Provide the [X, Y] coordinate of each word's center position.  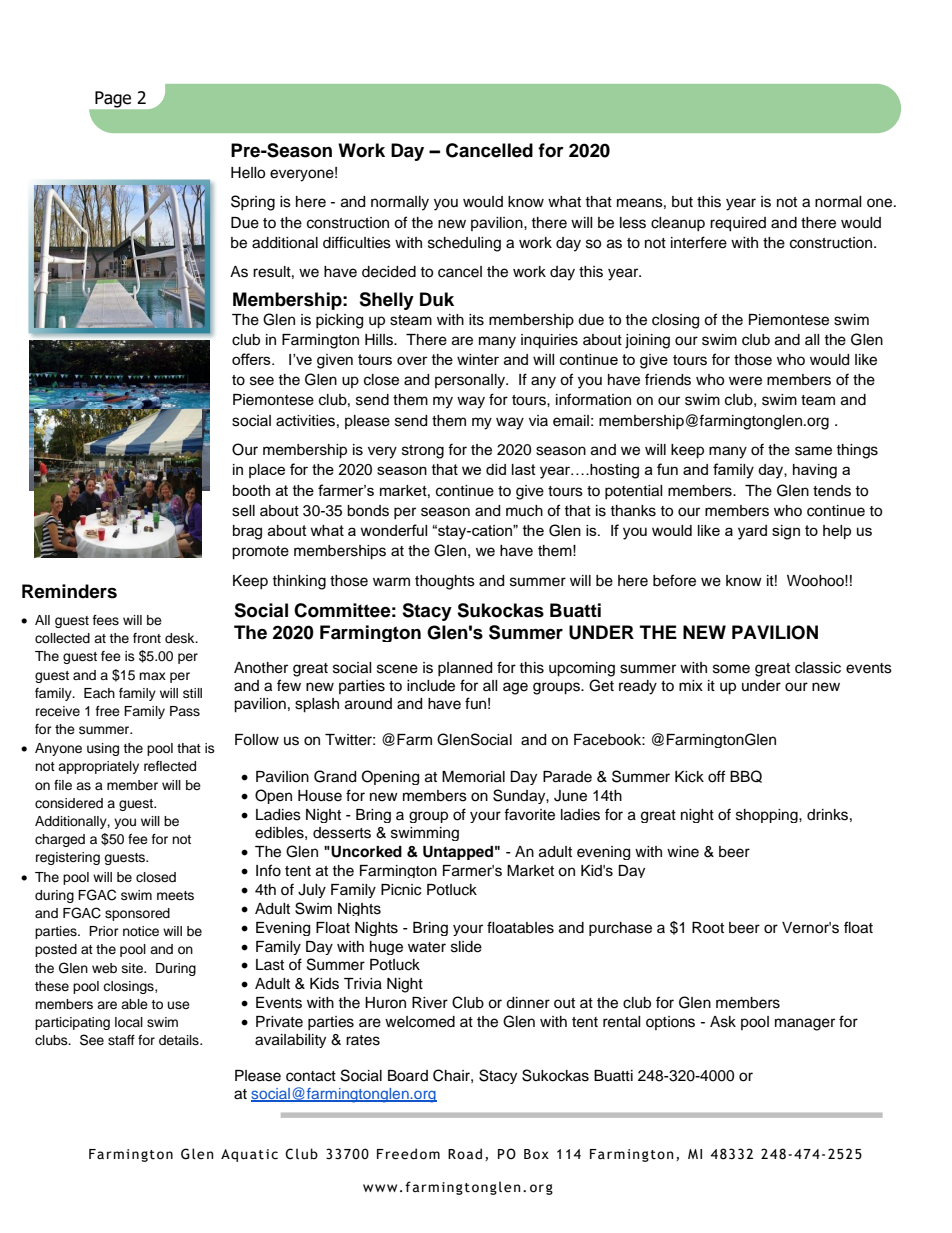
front [147, 638]
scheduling [464, 244]
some [731, 669]
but [682, 202]
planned [465, 669]
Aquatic [249, 1155]
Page [113, 99]
